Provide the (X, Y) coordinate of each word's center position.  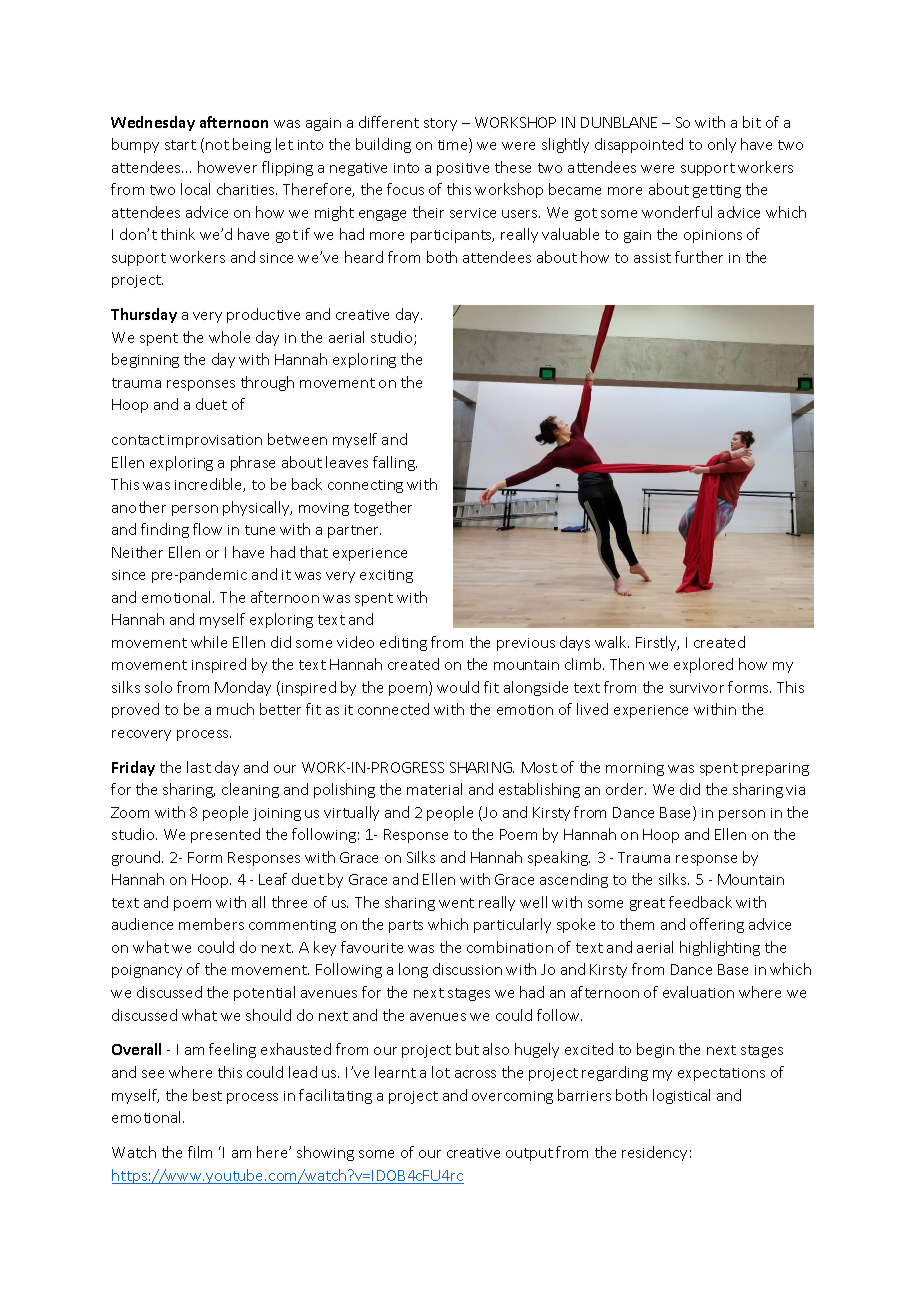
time (454, 145)
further (699, 257)
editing (403, 643)
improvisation (215, 441)
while (209, 642)
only (722, 145)
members (211, 924)
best (207, 1095)
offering (717, 925)
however (227, 167)
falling (395, 463)
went (456, 903)
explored (703, 665)
